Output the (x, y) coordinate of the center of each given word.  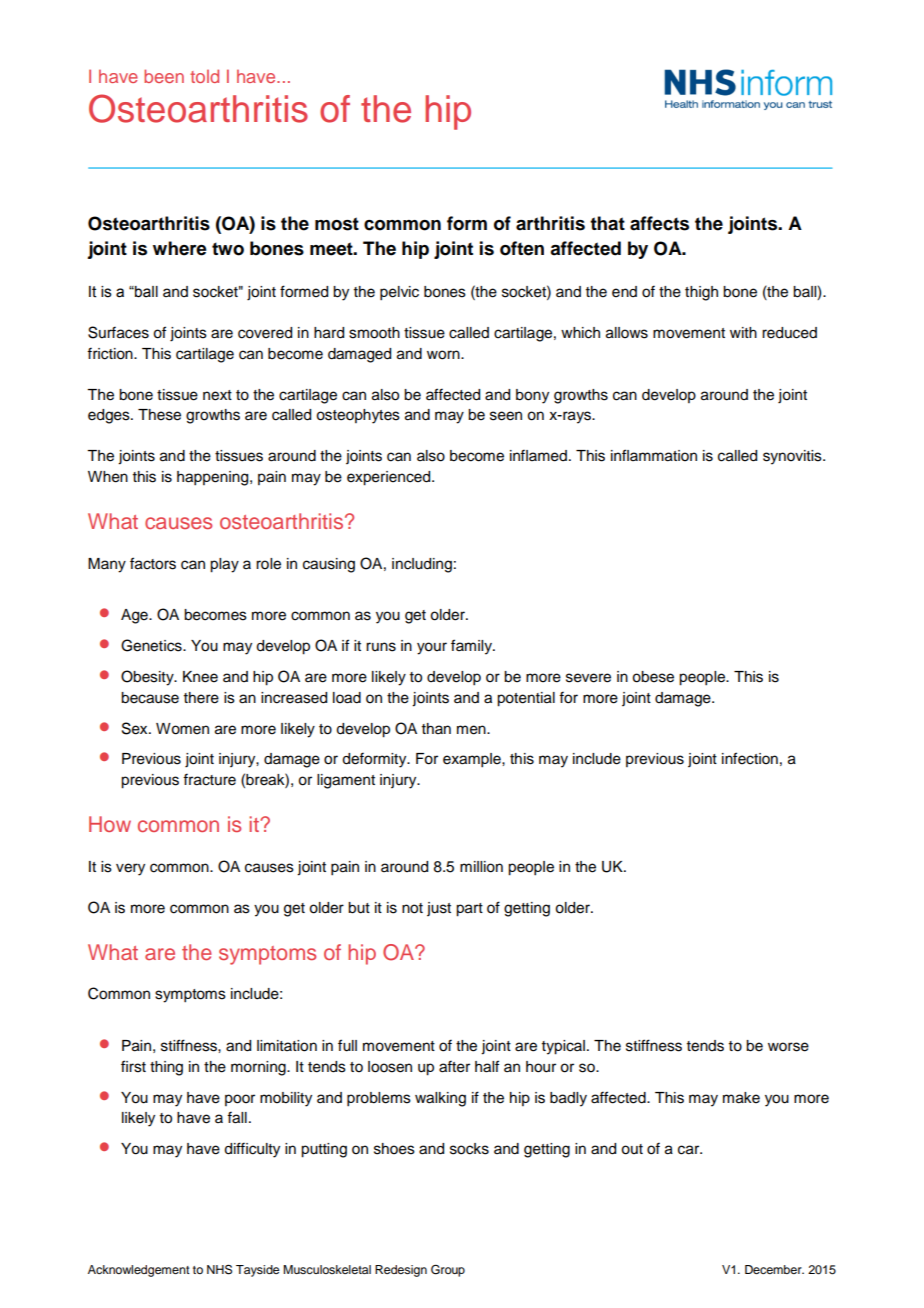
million (481, 867)
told (204, 76)
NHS (219, 1269)
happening (214, 478)
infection (750, 758)
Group (448, 1271)
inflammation (654, 455)
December (774, 1269)
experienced (390, 478)
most (337, 224)
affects (659, 223)
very (130, 869)
